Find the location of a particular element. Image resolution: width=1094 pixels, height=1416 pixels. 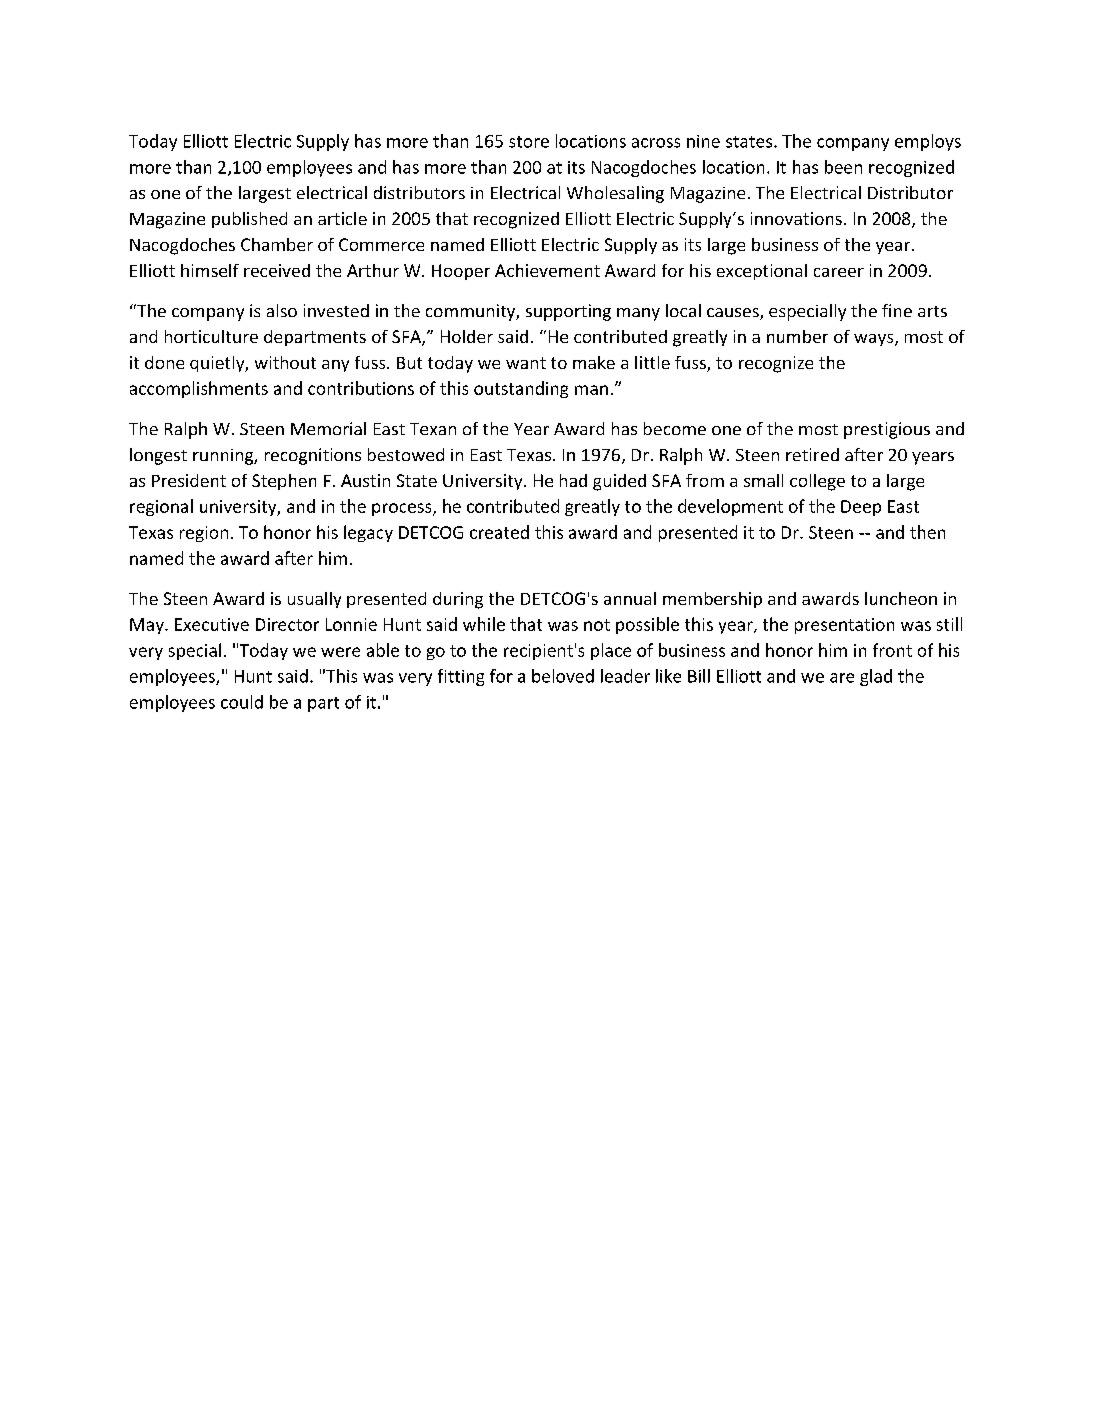

legacy is located at coordinates (368, 533).
